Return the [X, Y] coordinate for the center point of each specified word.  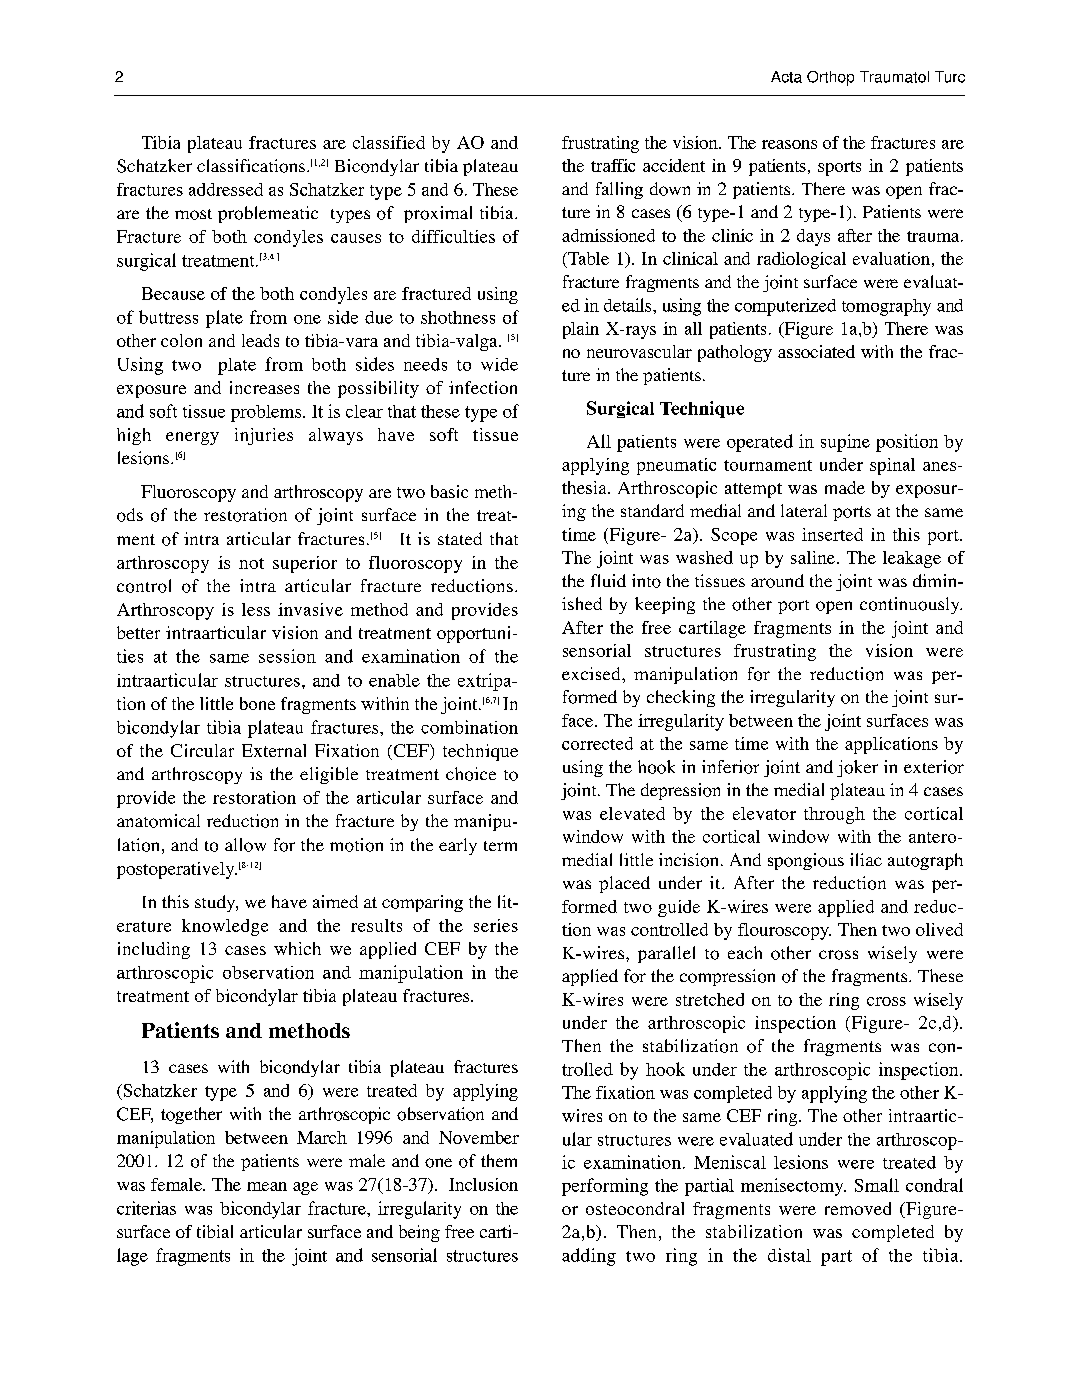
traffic [613, 165]
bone [257, 703]
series [496, 925]
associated [816, 351]
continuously [911, 605]
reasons [789, 144]
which [297, 948]
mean [267, 1186]
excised [592, 673]
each [745, 952]
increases [264, 387]
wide [499, 364]
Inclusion [483, 1184]
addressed [226, 189]
